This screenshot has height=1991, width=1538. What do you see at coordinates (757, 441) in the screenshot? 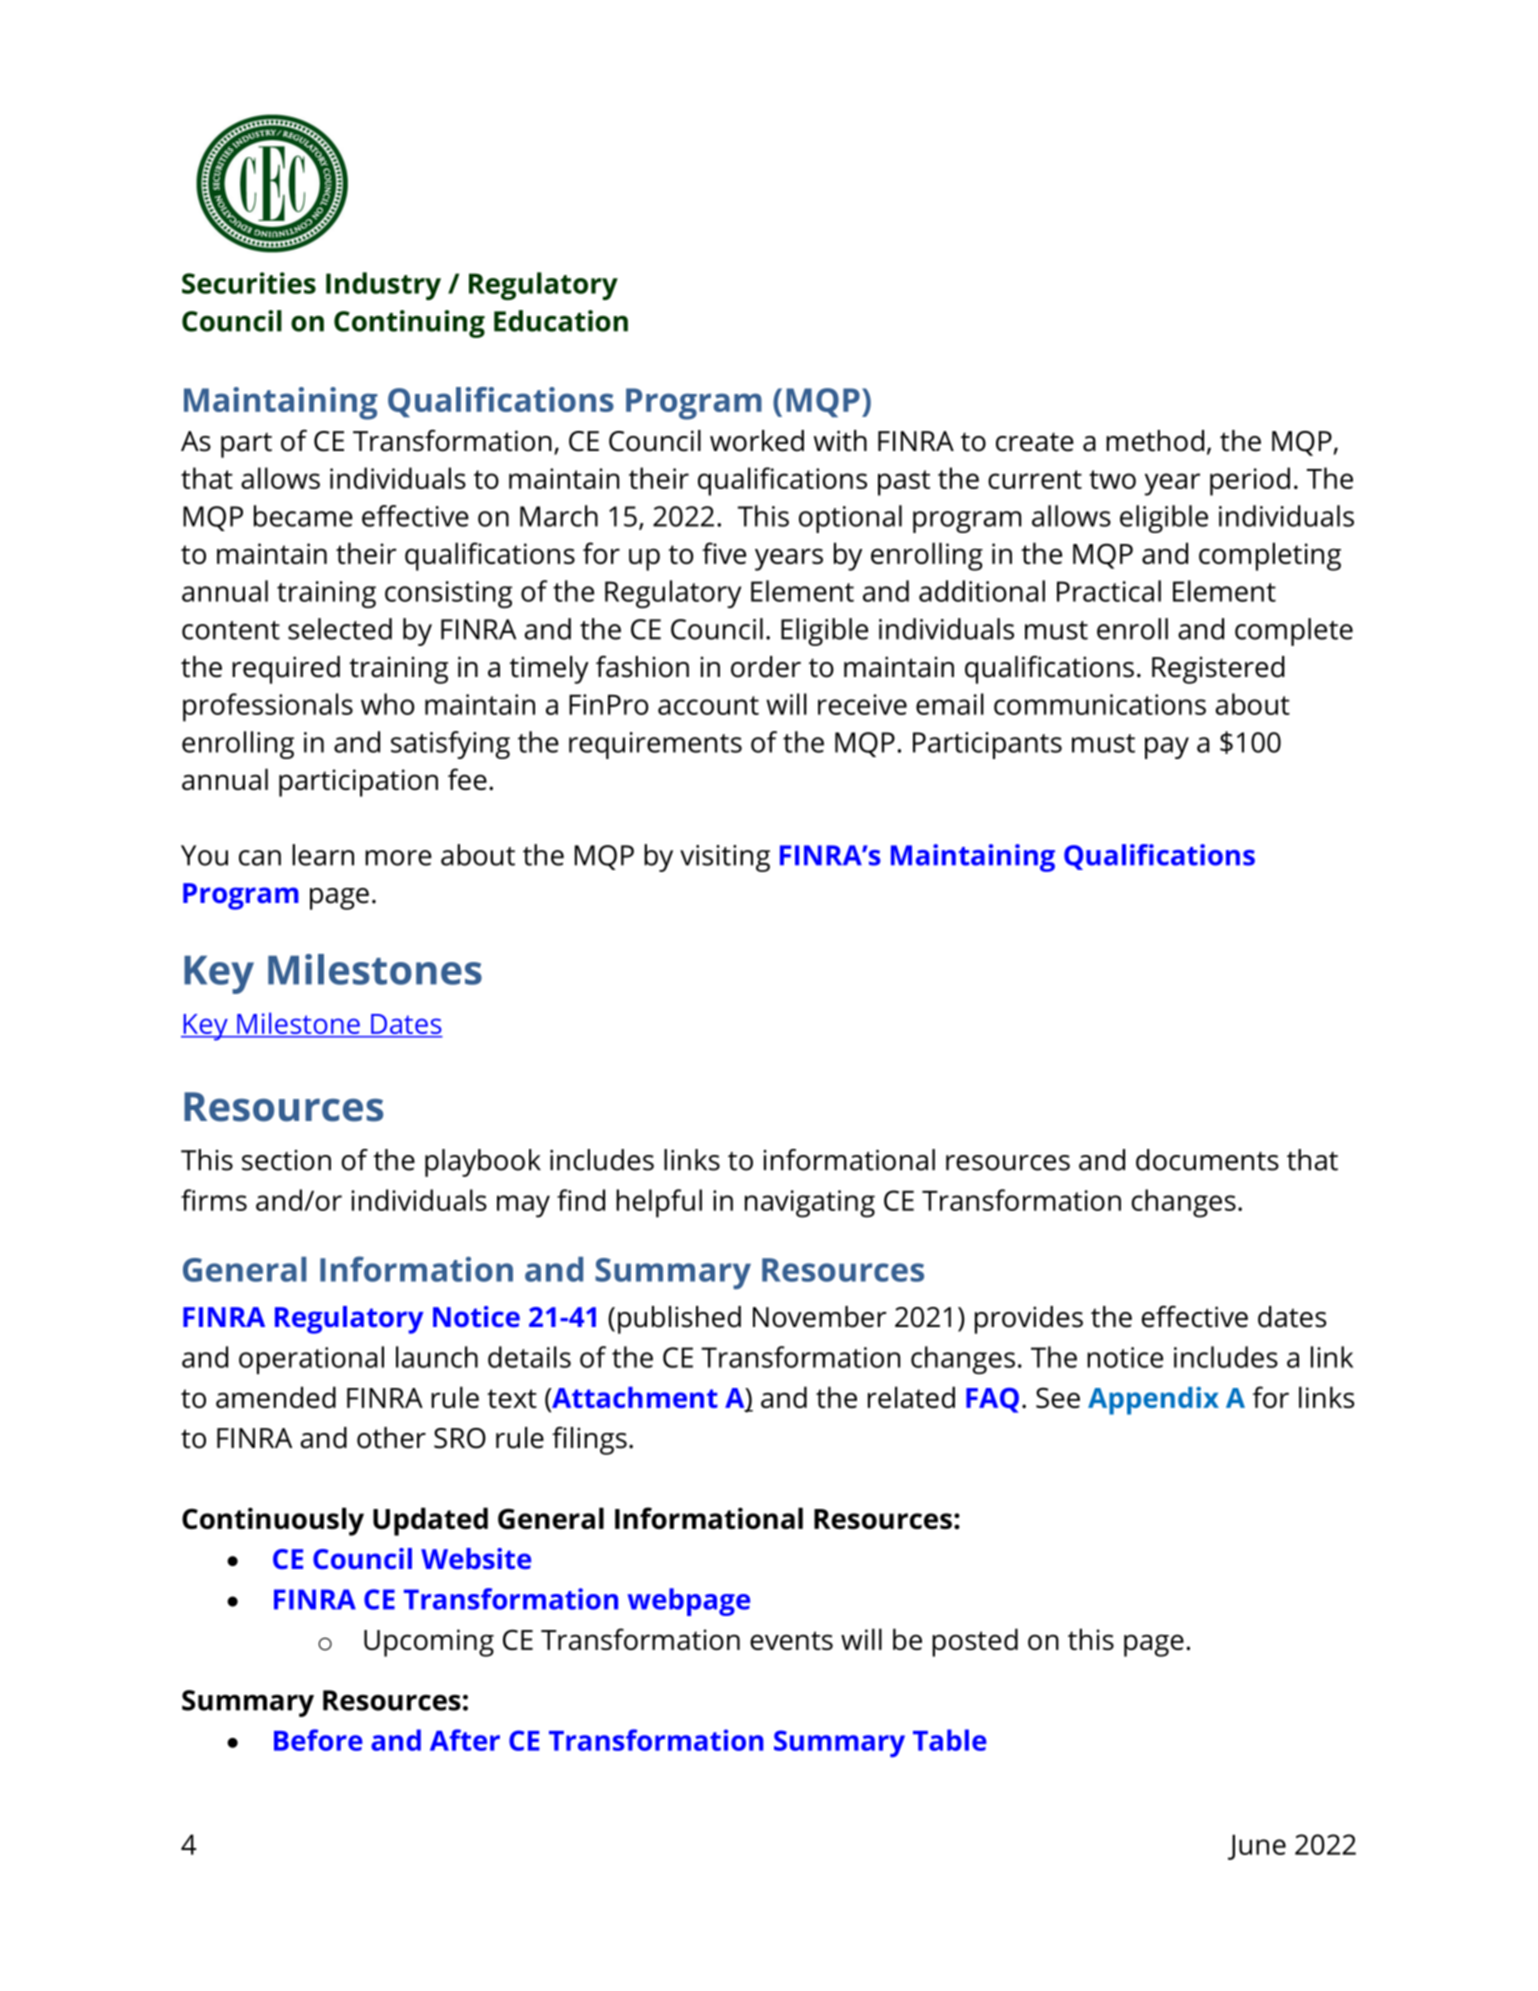
I see `worked` at bounding box center [757, 441].
